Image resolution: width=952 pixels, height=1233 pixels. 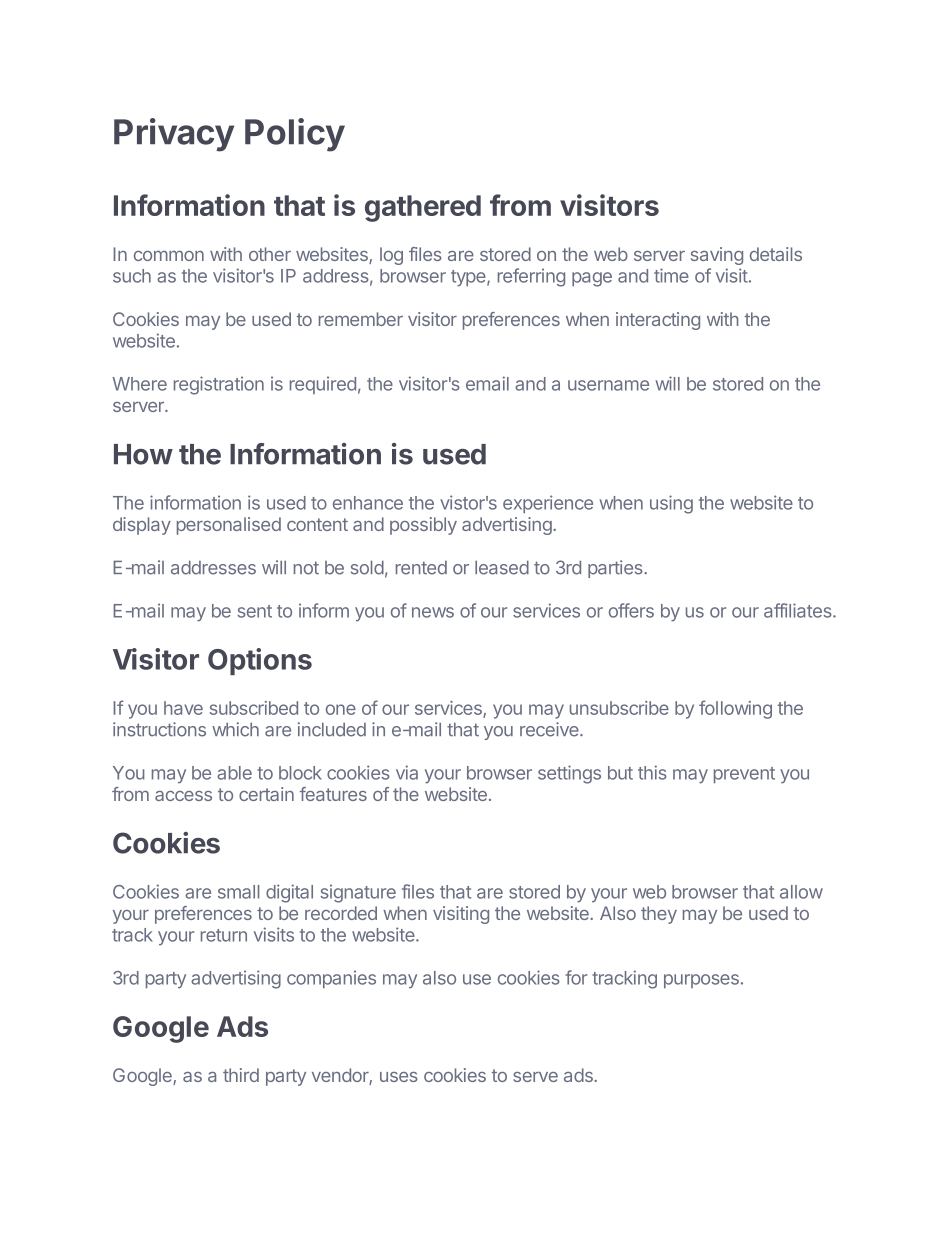 What do you see at coordinates (717, 256) in the screenshot?
I see `saving` at bounding box center [717, 256].
